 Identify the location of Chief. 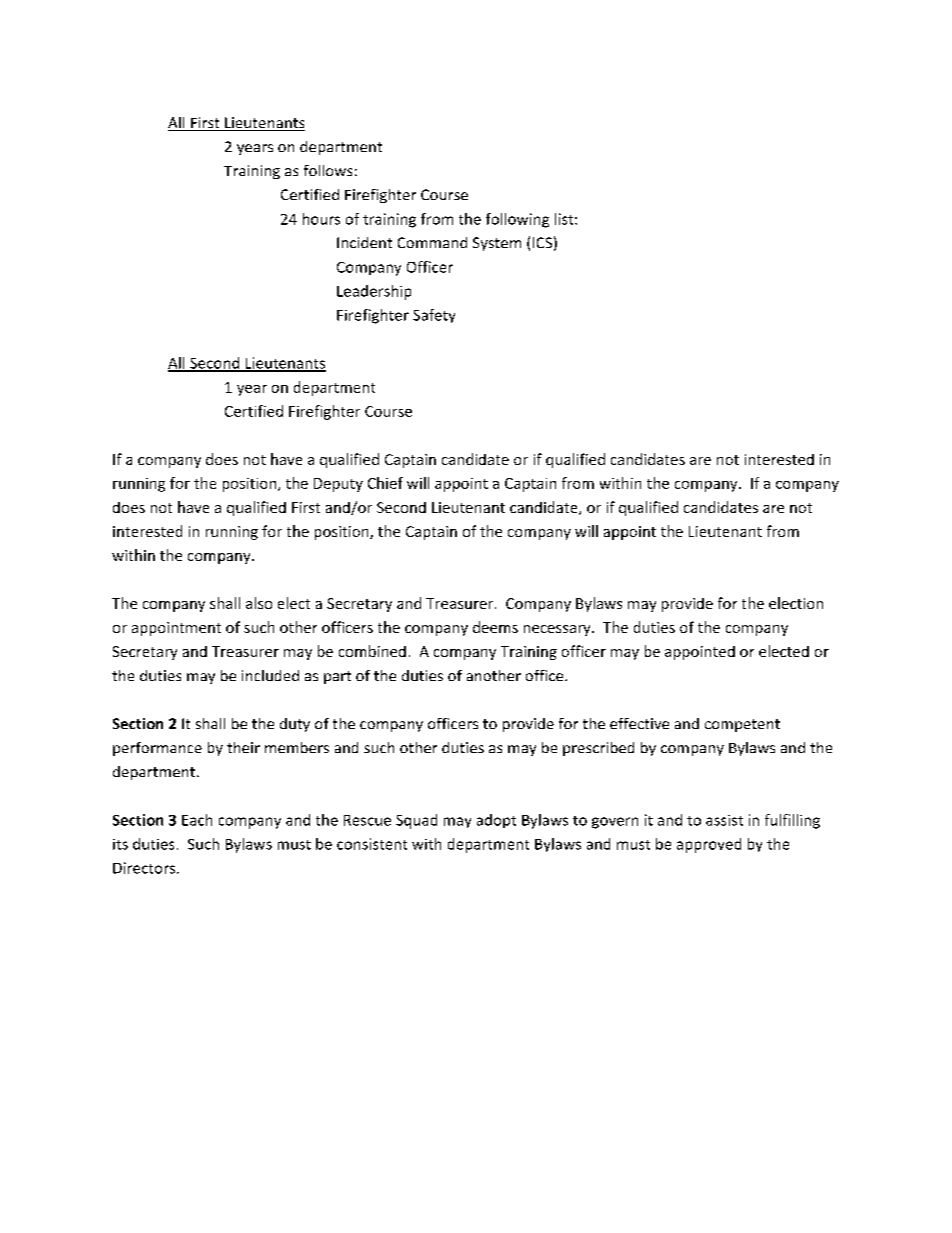
(385, 483).
